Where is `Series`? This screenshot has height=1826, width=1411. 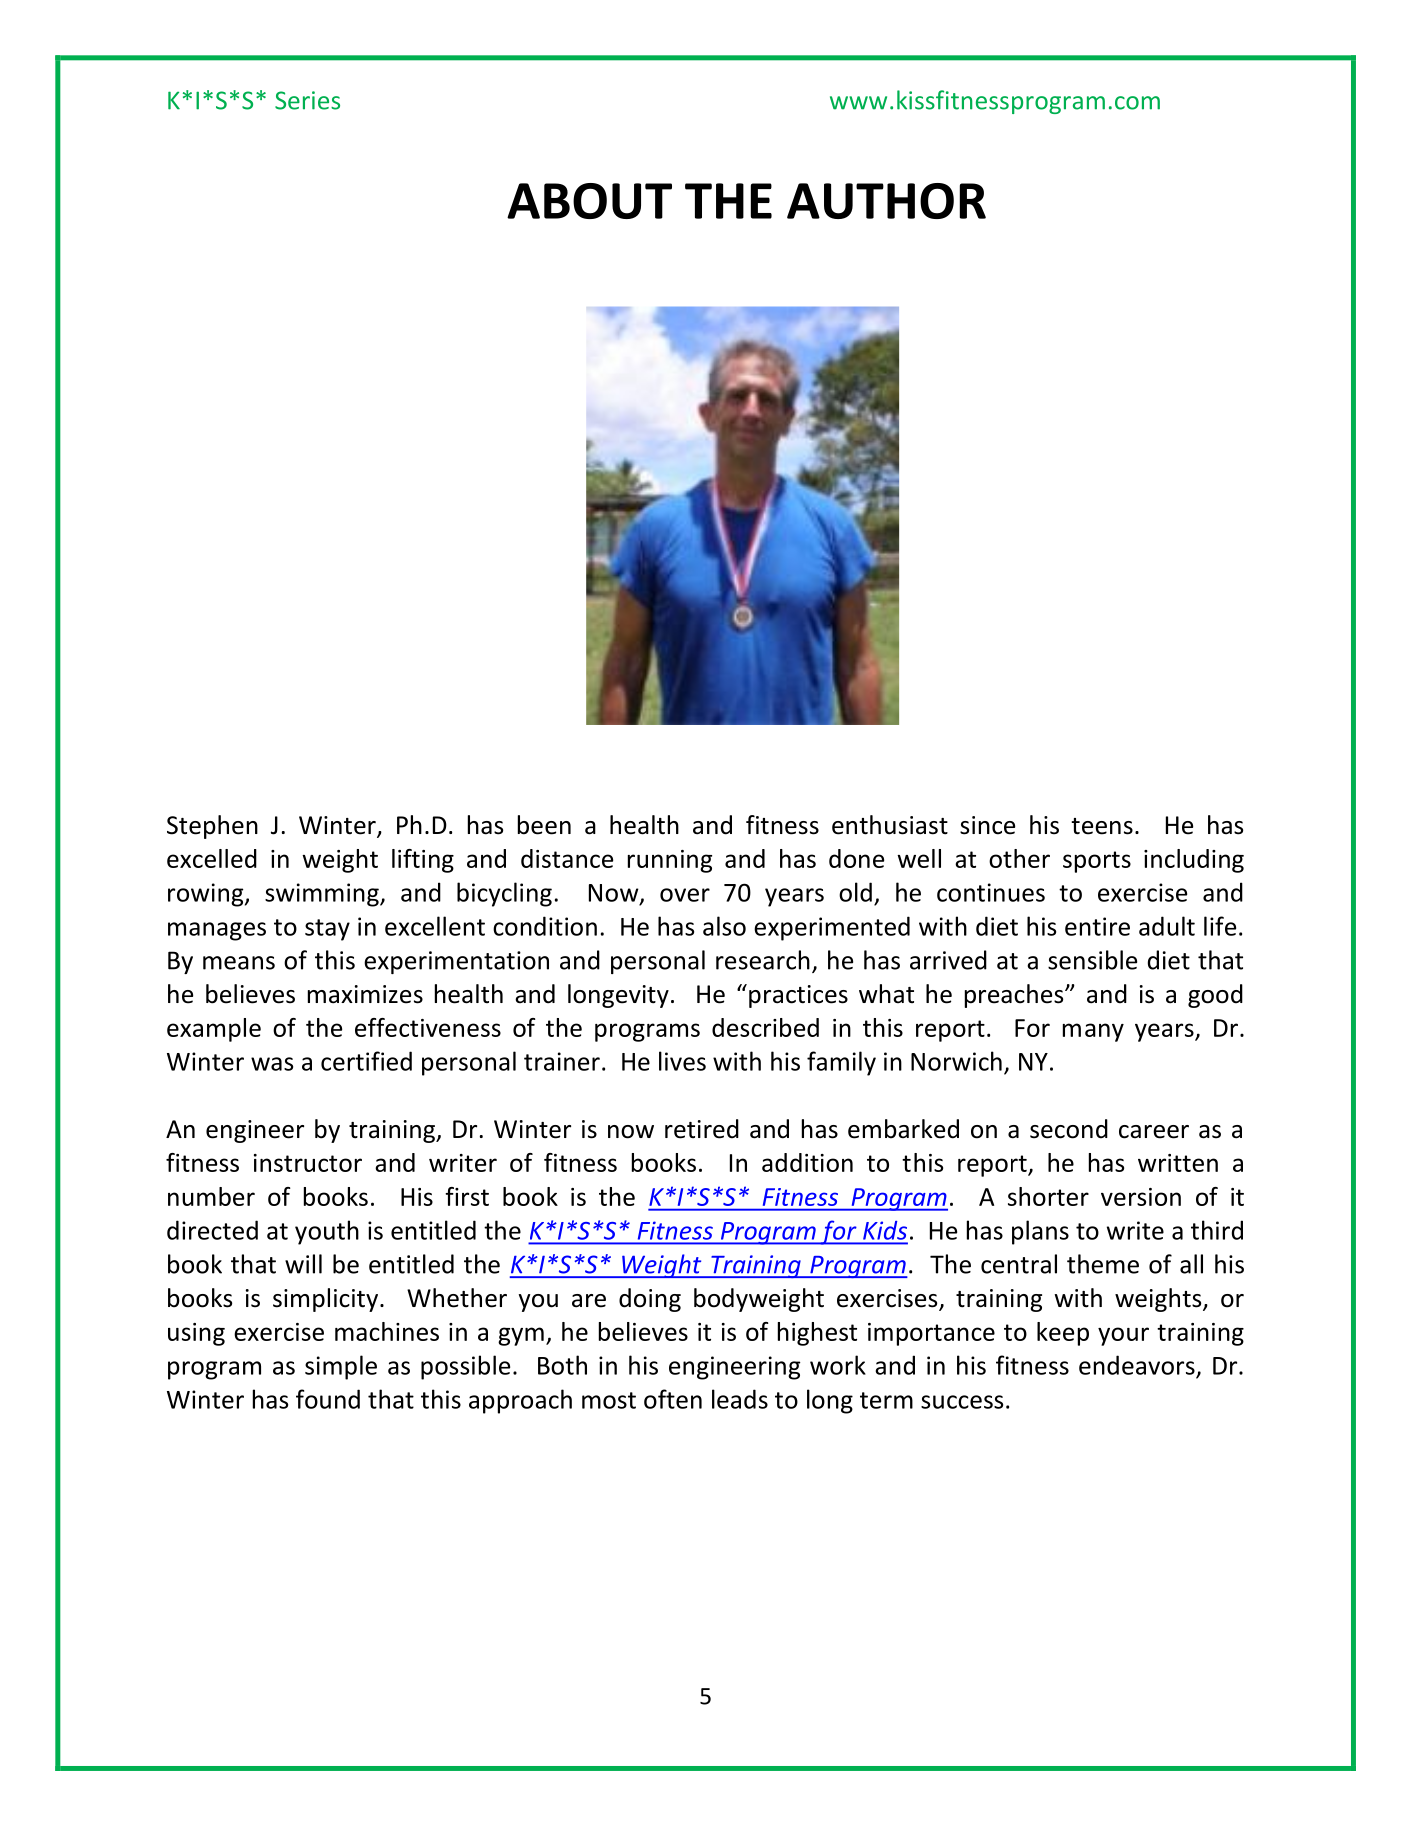 Series is located at coordinates (307, 100).
